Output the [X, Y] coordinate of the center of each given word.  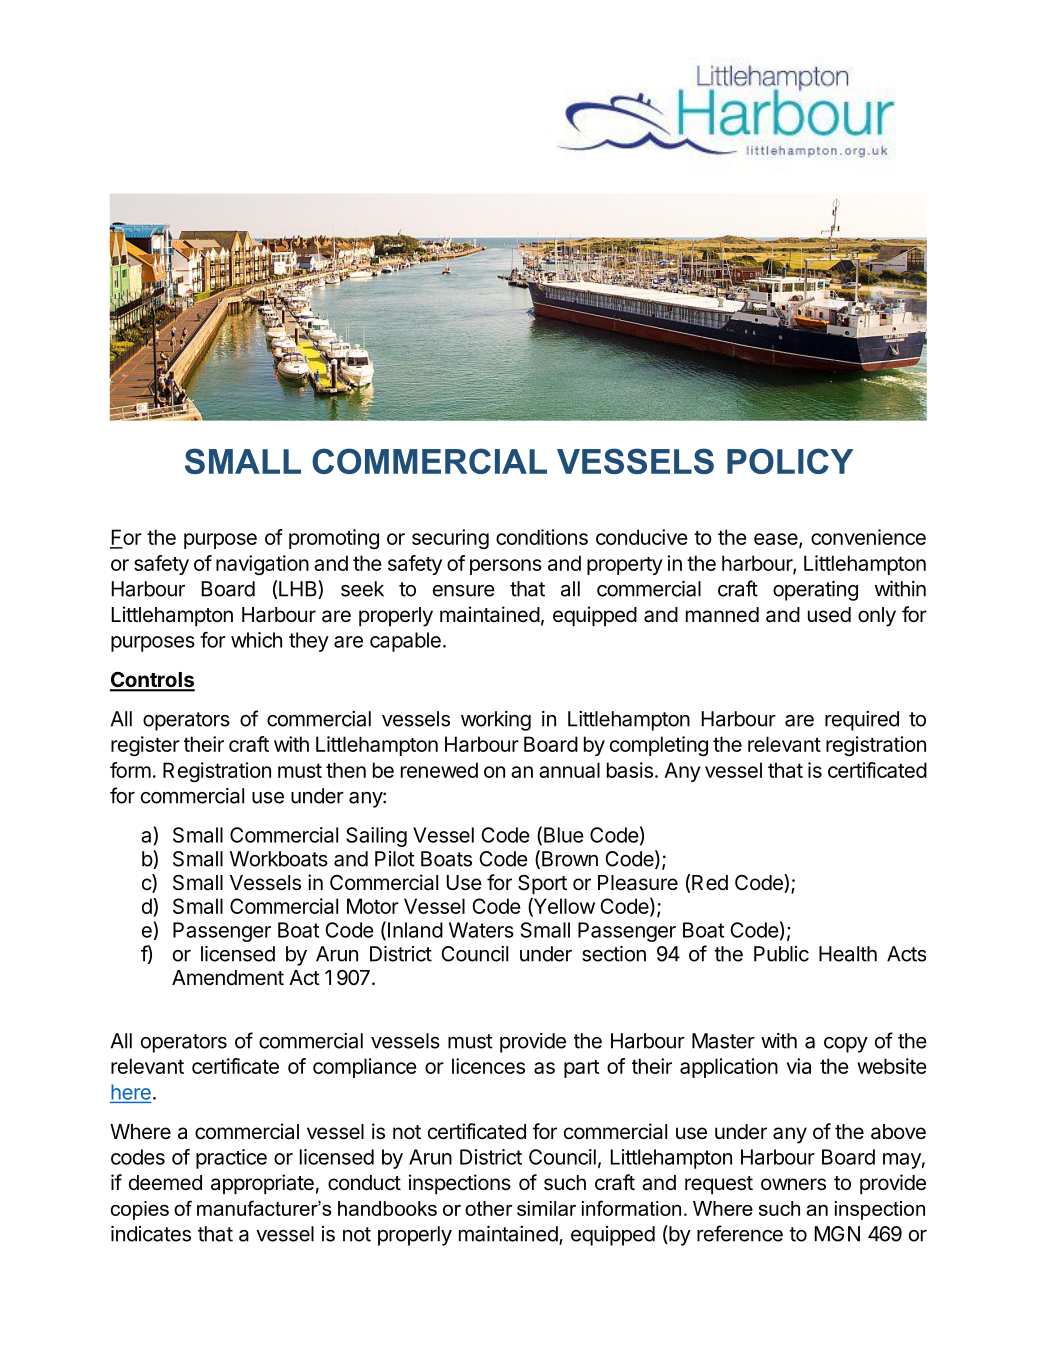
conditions [542, 537]
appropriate [262, 1184]
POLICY [790, 461]
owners [793, 1184]
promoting [334, 539]
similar [546, 1208]
